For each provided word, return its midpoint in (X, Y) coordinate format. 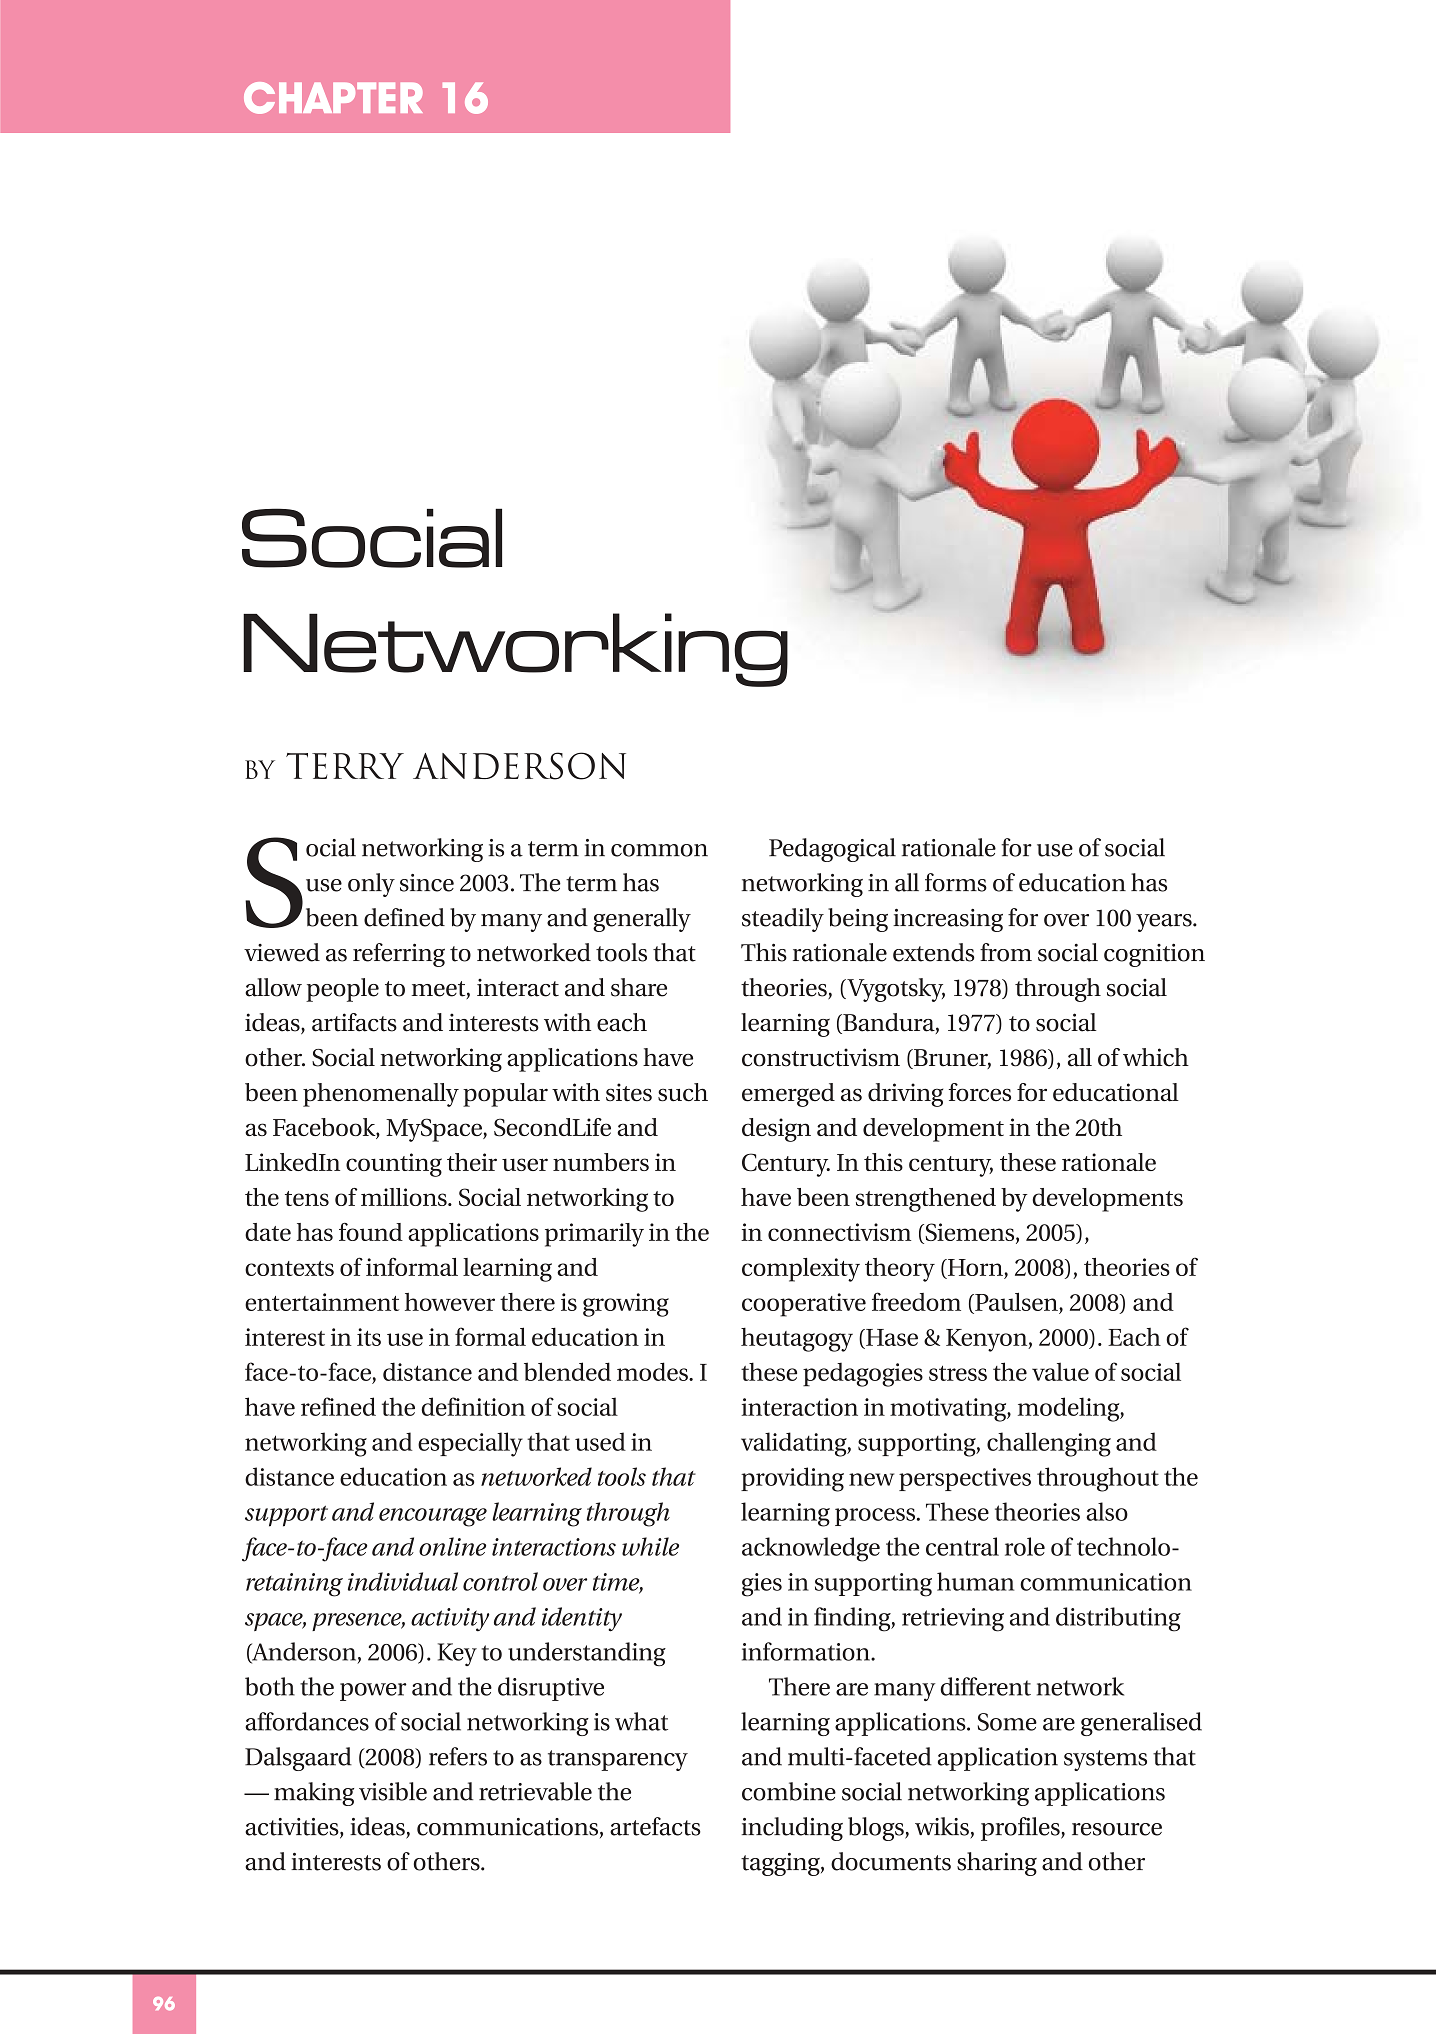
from (1006, 952)
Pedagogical (832, 850)
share (639, 987)
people (342, 990)
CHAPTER (333, 98)
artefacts (655, 1826)
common (659, 850)
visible (393, 1791)
